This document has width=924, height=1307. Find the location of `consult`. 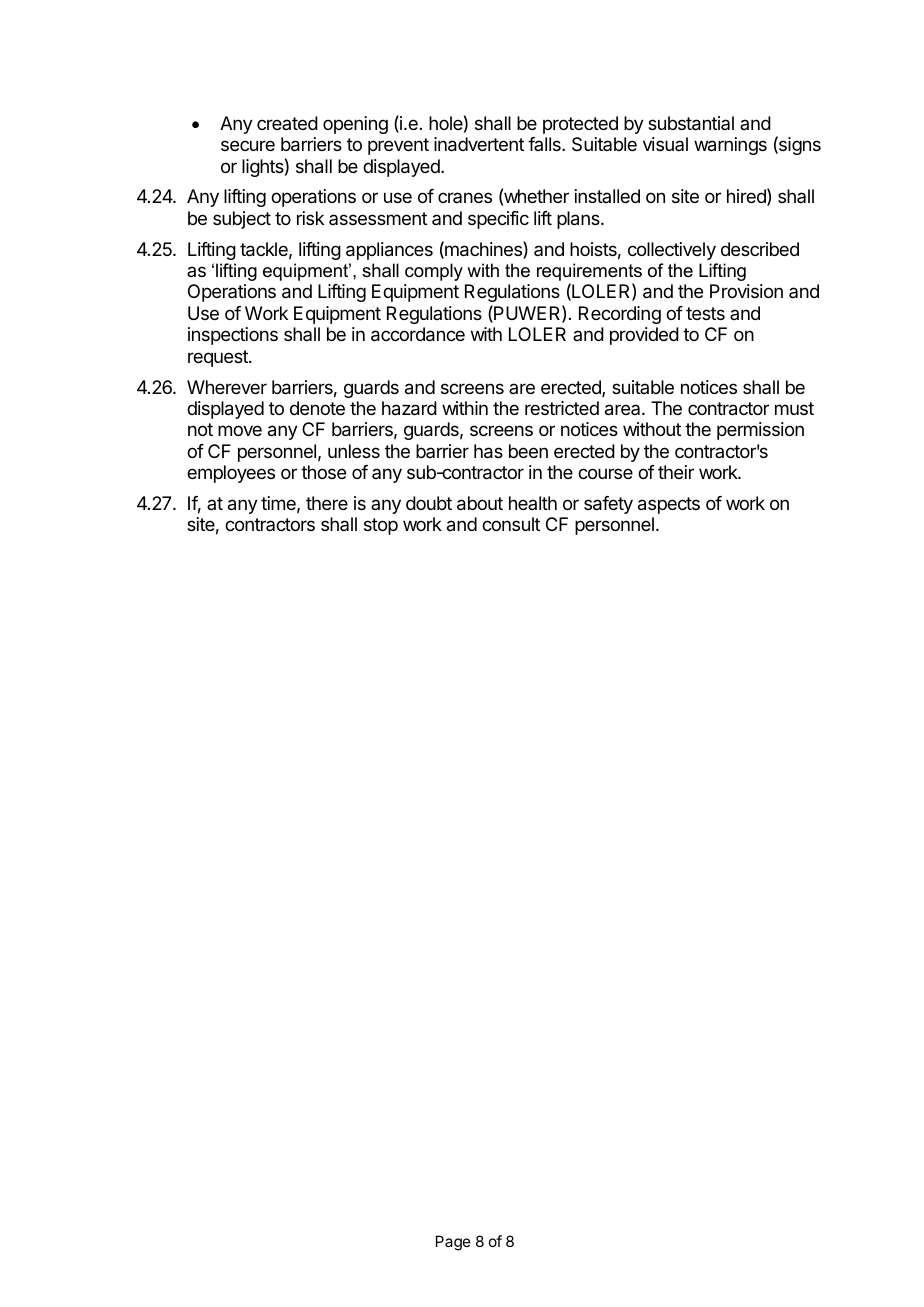

consult is located at coordinates (511, 524).
